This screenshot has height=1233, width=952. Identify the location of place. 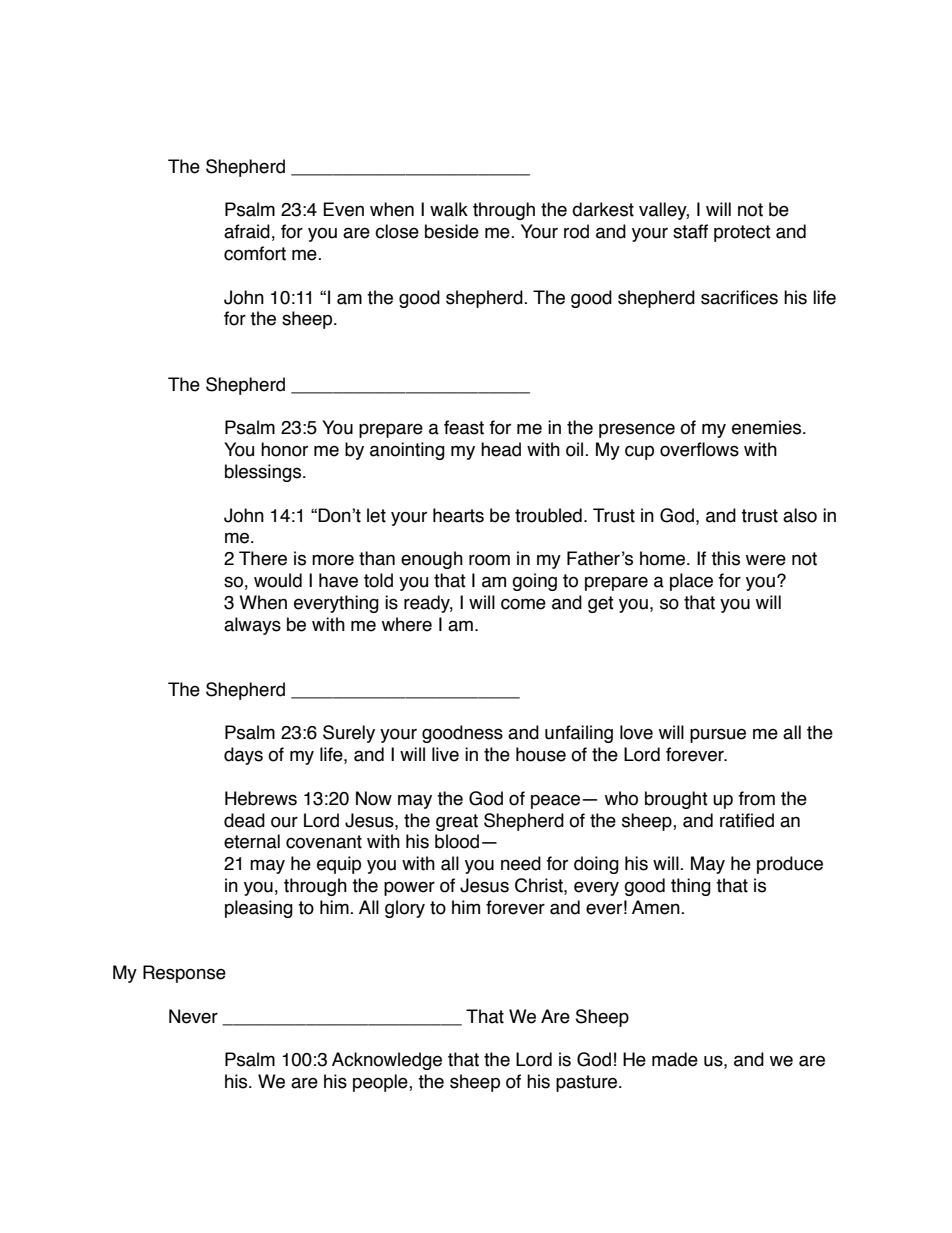
(691, 582).
